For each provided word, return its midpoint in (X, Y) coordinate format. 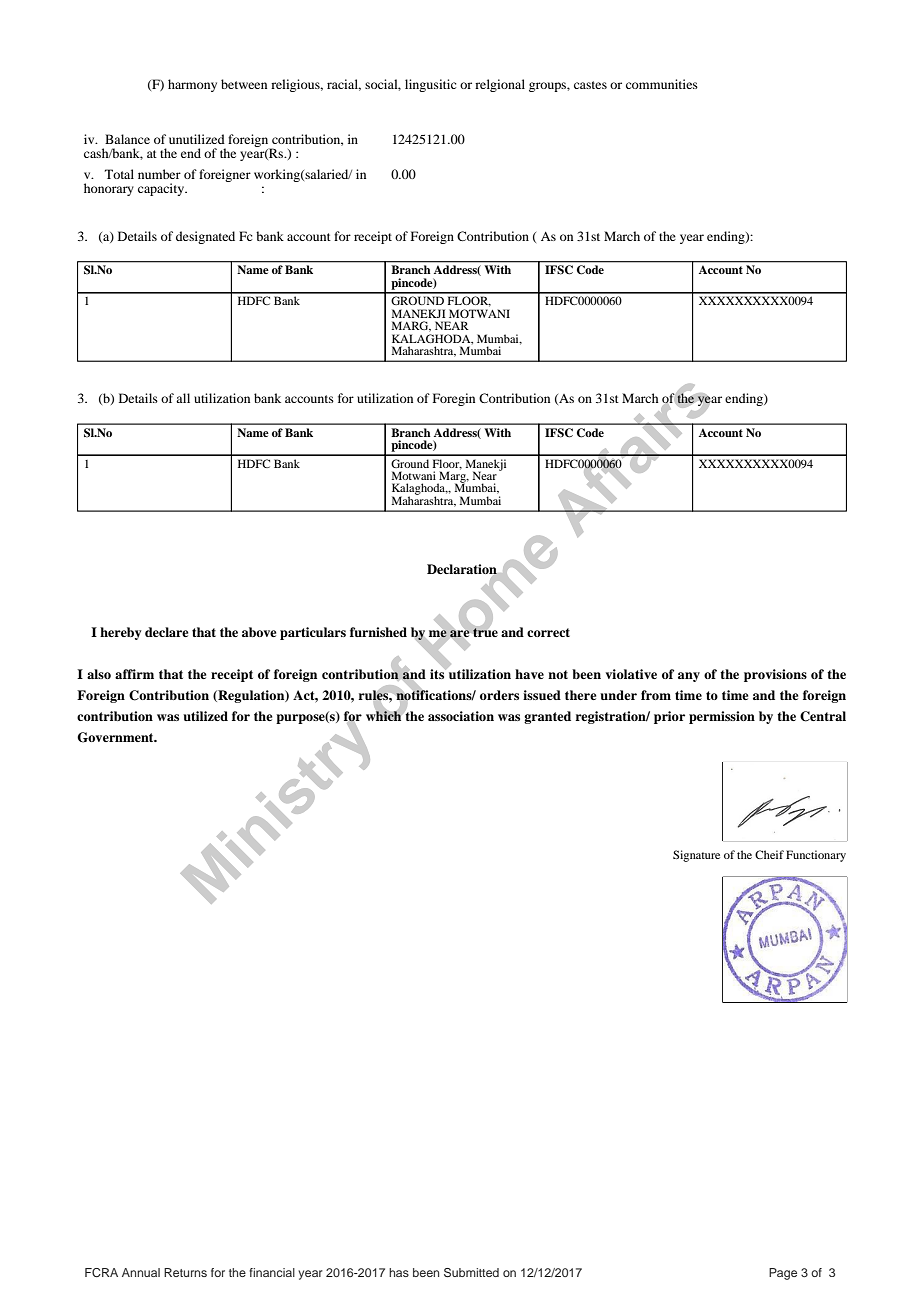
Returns (185, 1272)
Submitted (471, 1272)
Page (783, 1274)
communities (662, 84)
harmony (192, 85)
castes (590, 85)
